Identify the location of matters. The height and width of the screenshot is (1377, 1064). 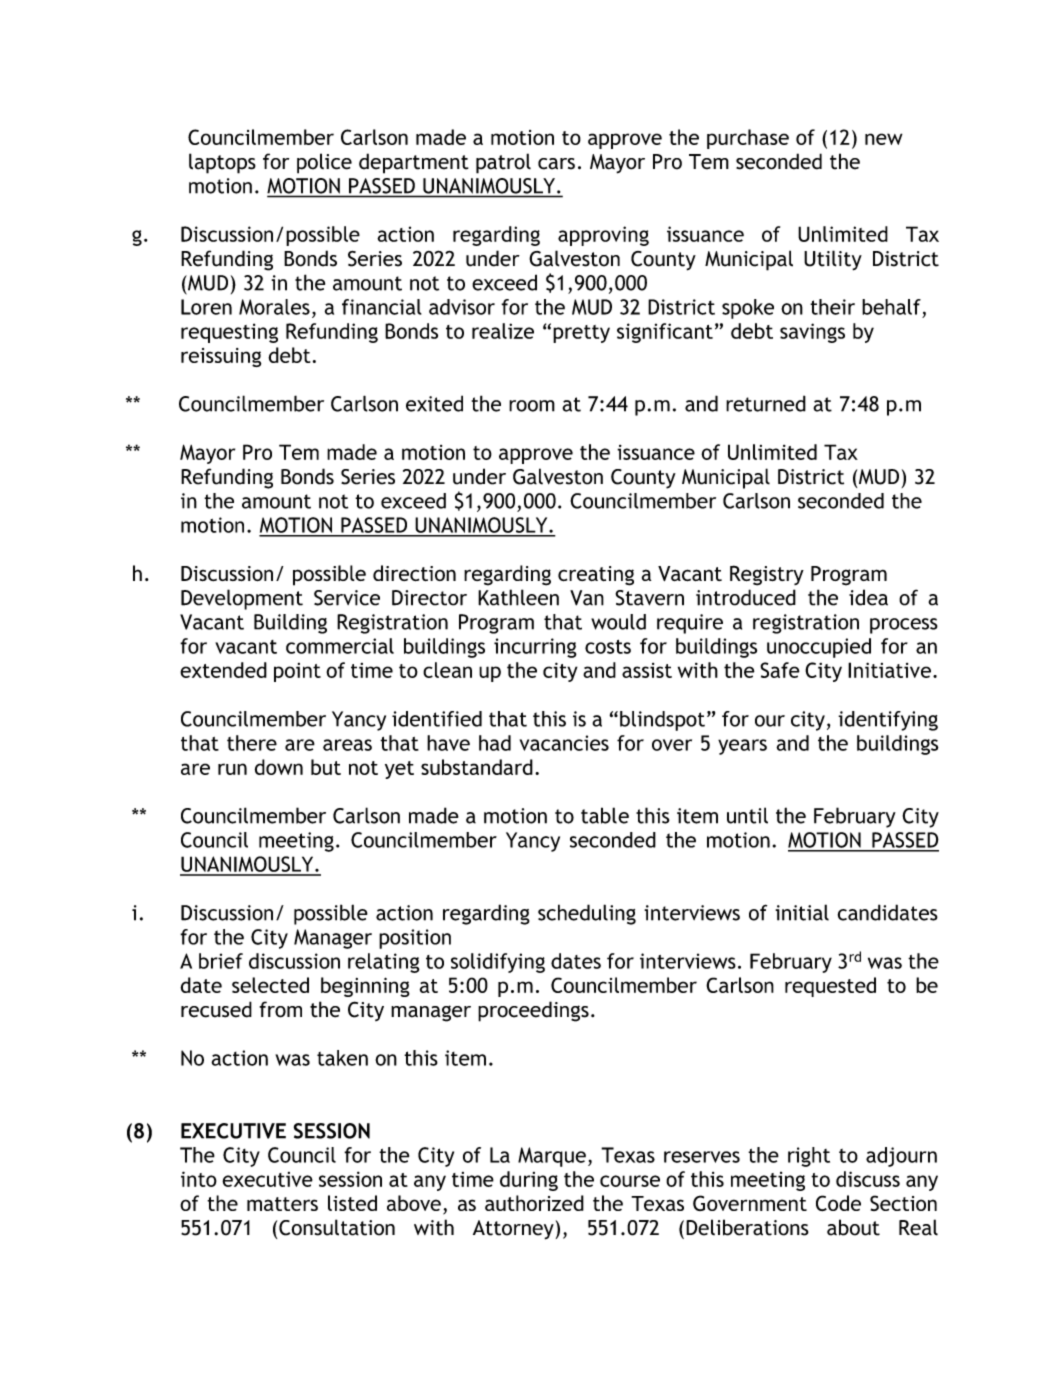
(282, 1204).
